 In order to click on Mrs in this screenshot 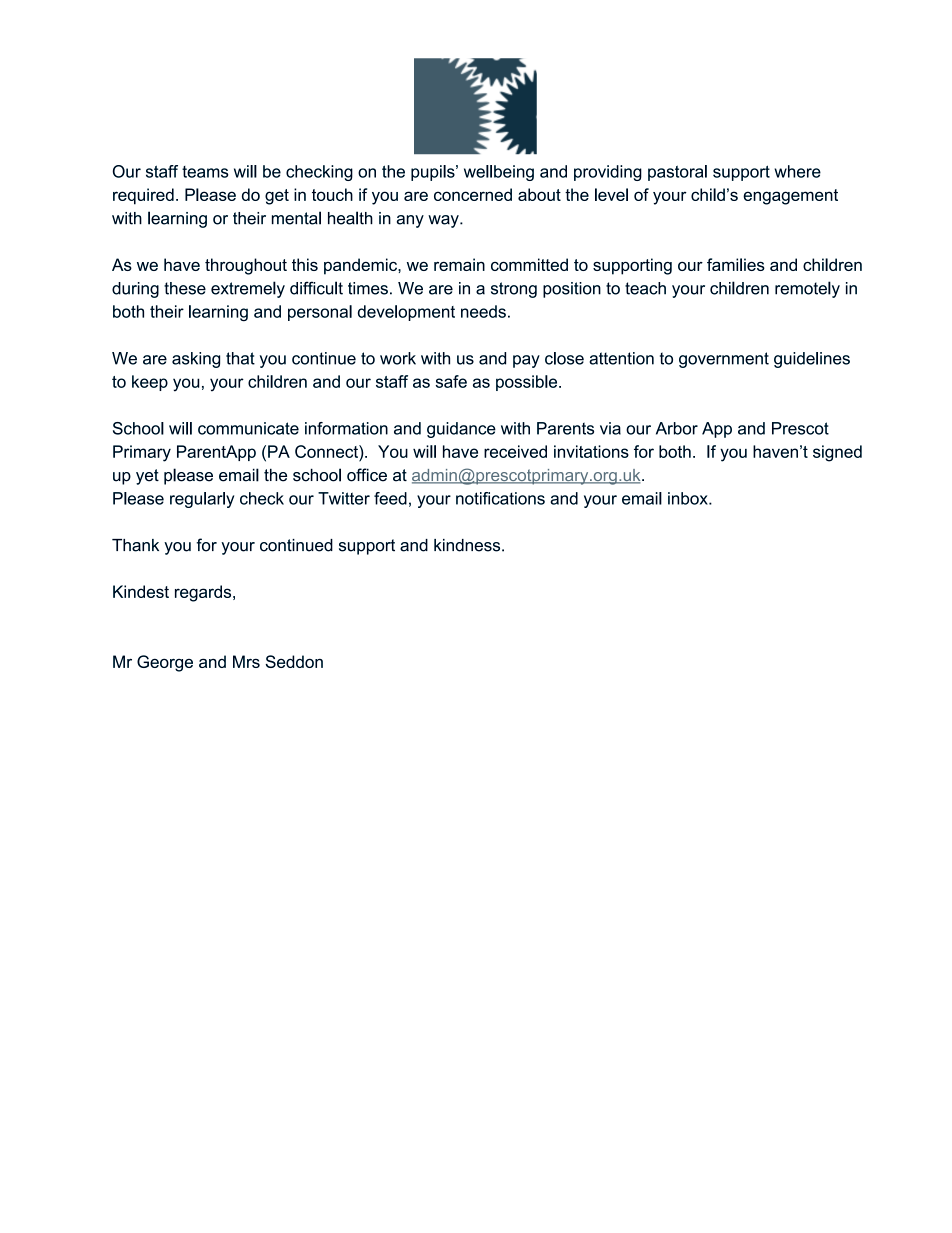, I will do `click(246, 661)`.
